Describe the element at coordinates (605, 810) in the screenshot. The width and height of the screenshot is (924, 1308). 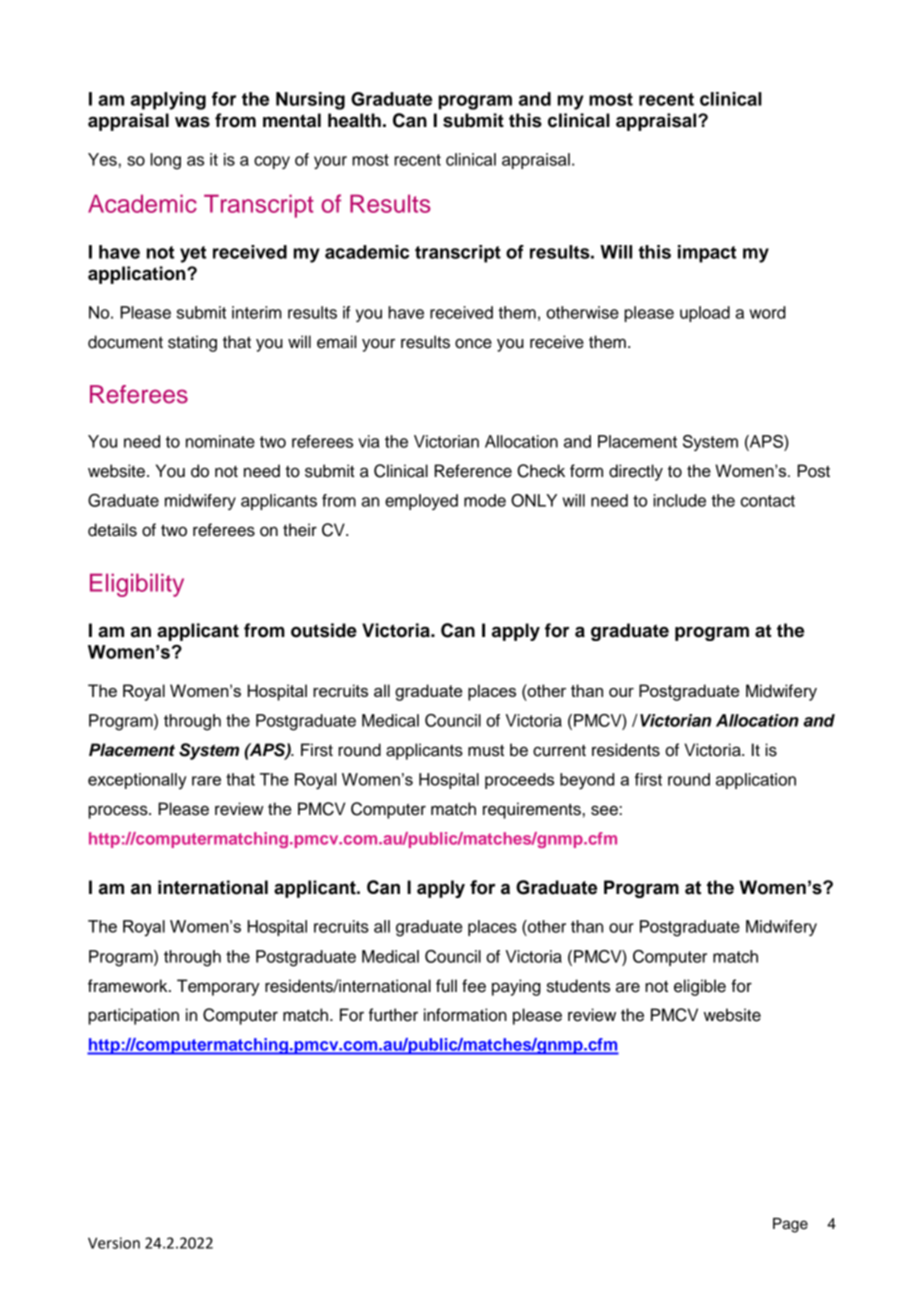
I see `see` at that location.
